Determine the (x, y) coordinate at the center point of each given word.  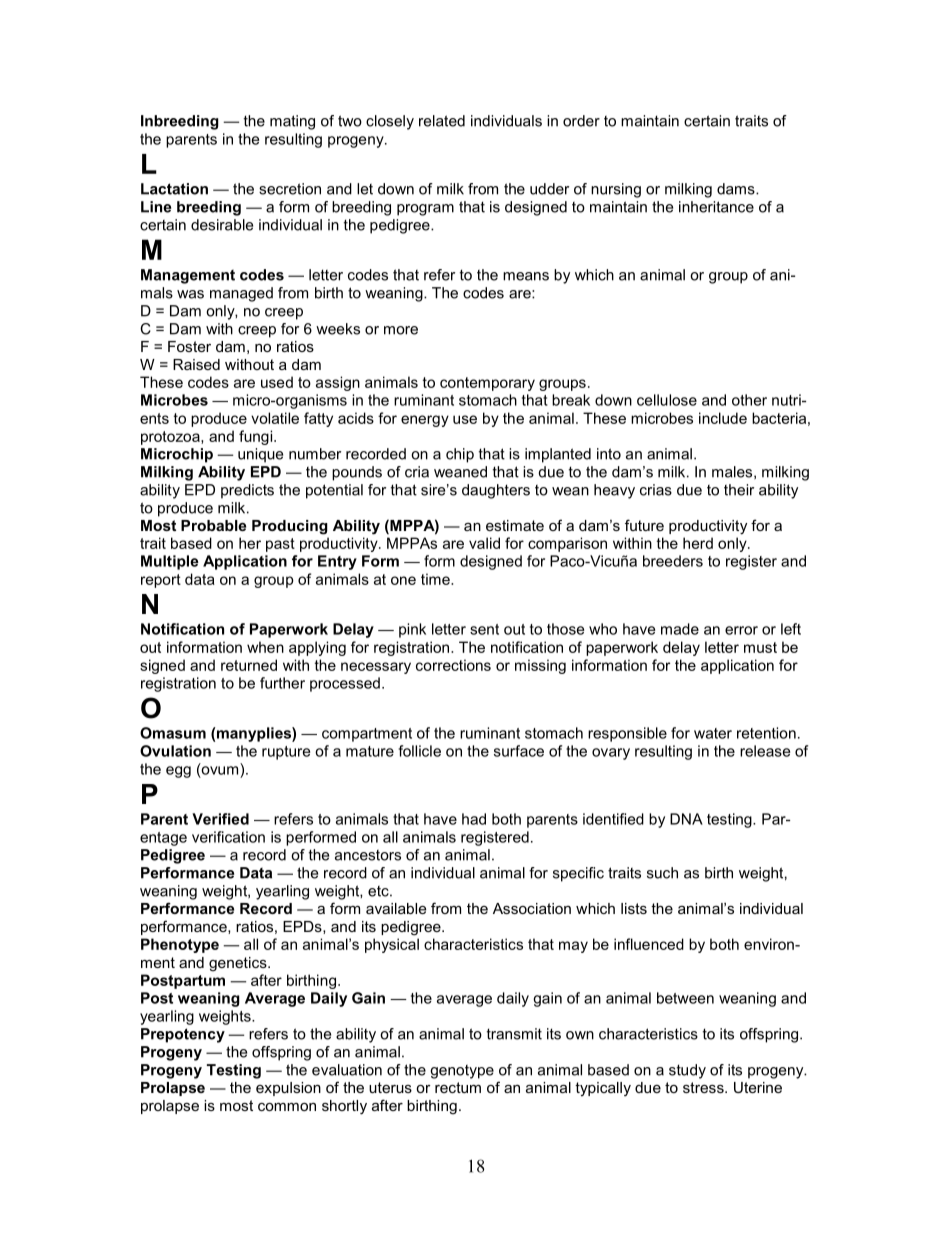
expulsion (288, 1089)
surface (519, 751)
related (442, 121)
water (713, 733)
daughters (496, 491)
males (733, 472)
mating (292, 122)
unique (260, 455)
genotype (462, 1072)
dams (737, 189)
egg (178, 772)
